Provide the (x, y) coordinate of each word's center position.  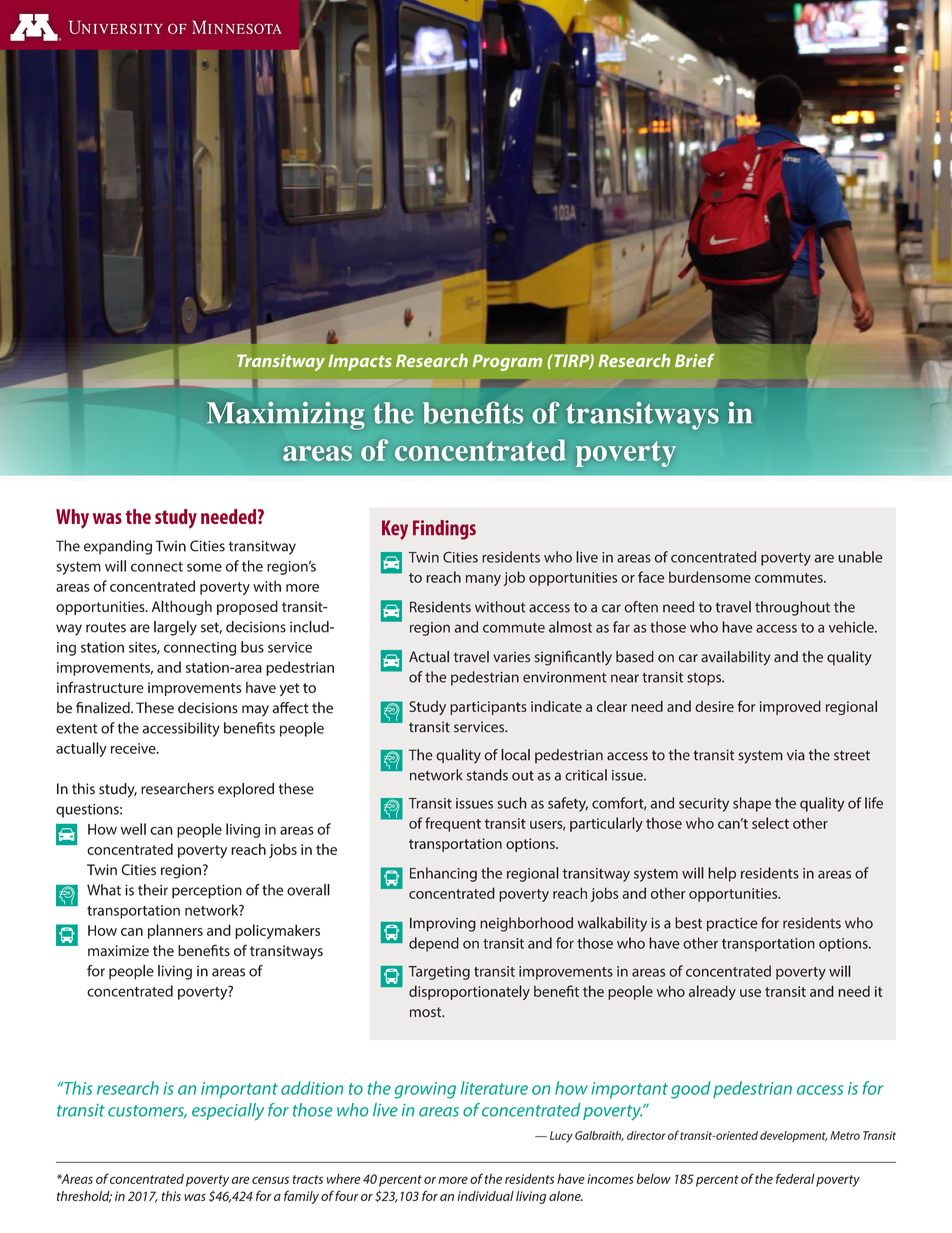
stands (487, 775)
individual (485, 1196)
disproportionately (469, 992)
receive (134, 748)
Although (182, 608)
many (483, 580)
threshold (84, 1197)
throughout (792, 608)
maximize (118, 950)
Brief (695, 360)
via (796, 755)
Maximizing (285, 416)
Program (507, 362)
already (712, 992)
